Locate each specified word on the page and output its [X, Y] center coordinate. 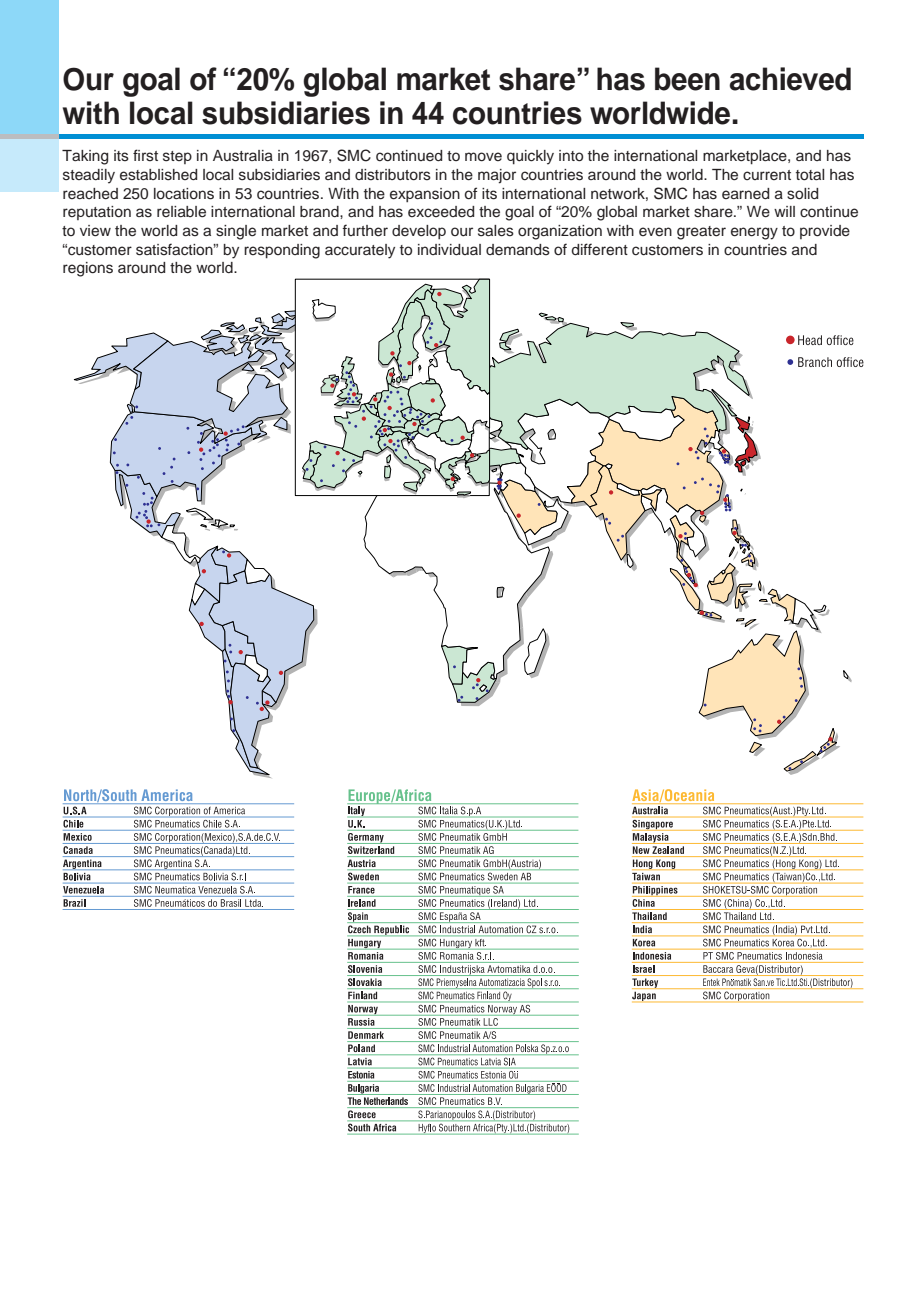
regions [88, 269]
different [600, 249]
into [571, 155]
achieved [790, 79]
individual [449, 249]
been [687, 79]
